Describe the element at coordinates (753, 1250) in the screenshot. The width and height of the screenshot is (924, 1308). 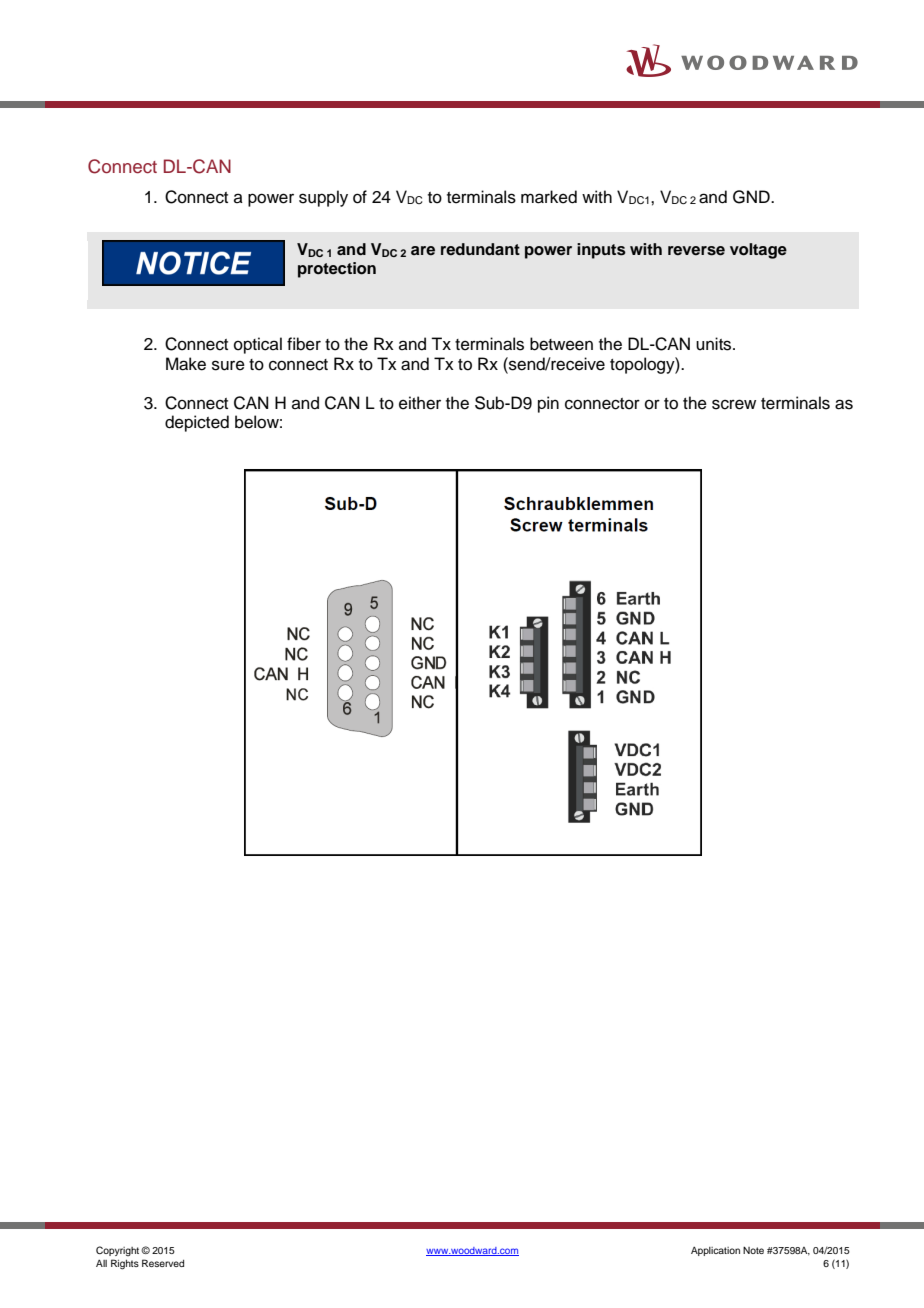
I see `Note` at that location.
